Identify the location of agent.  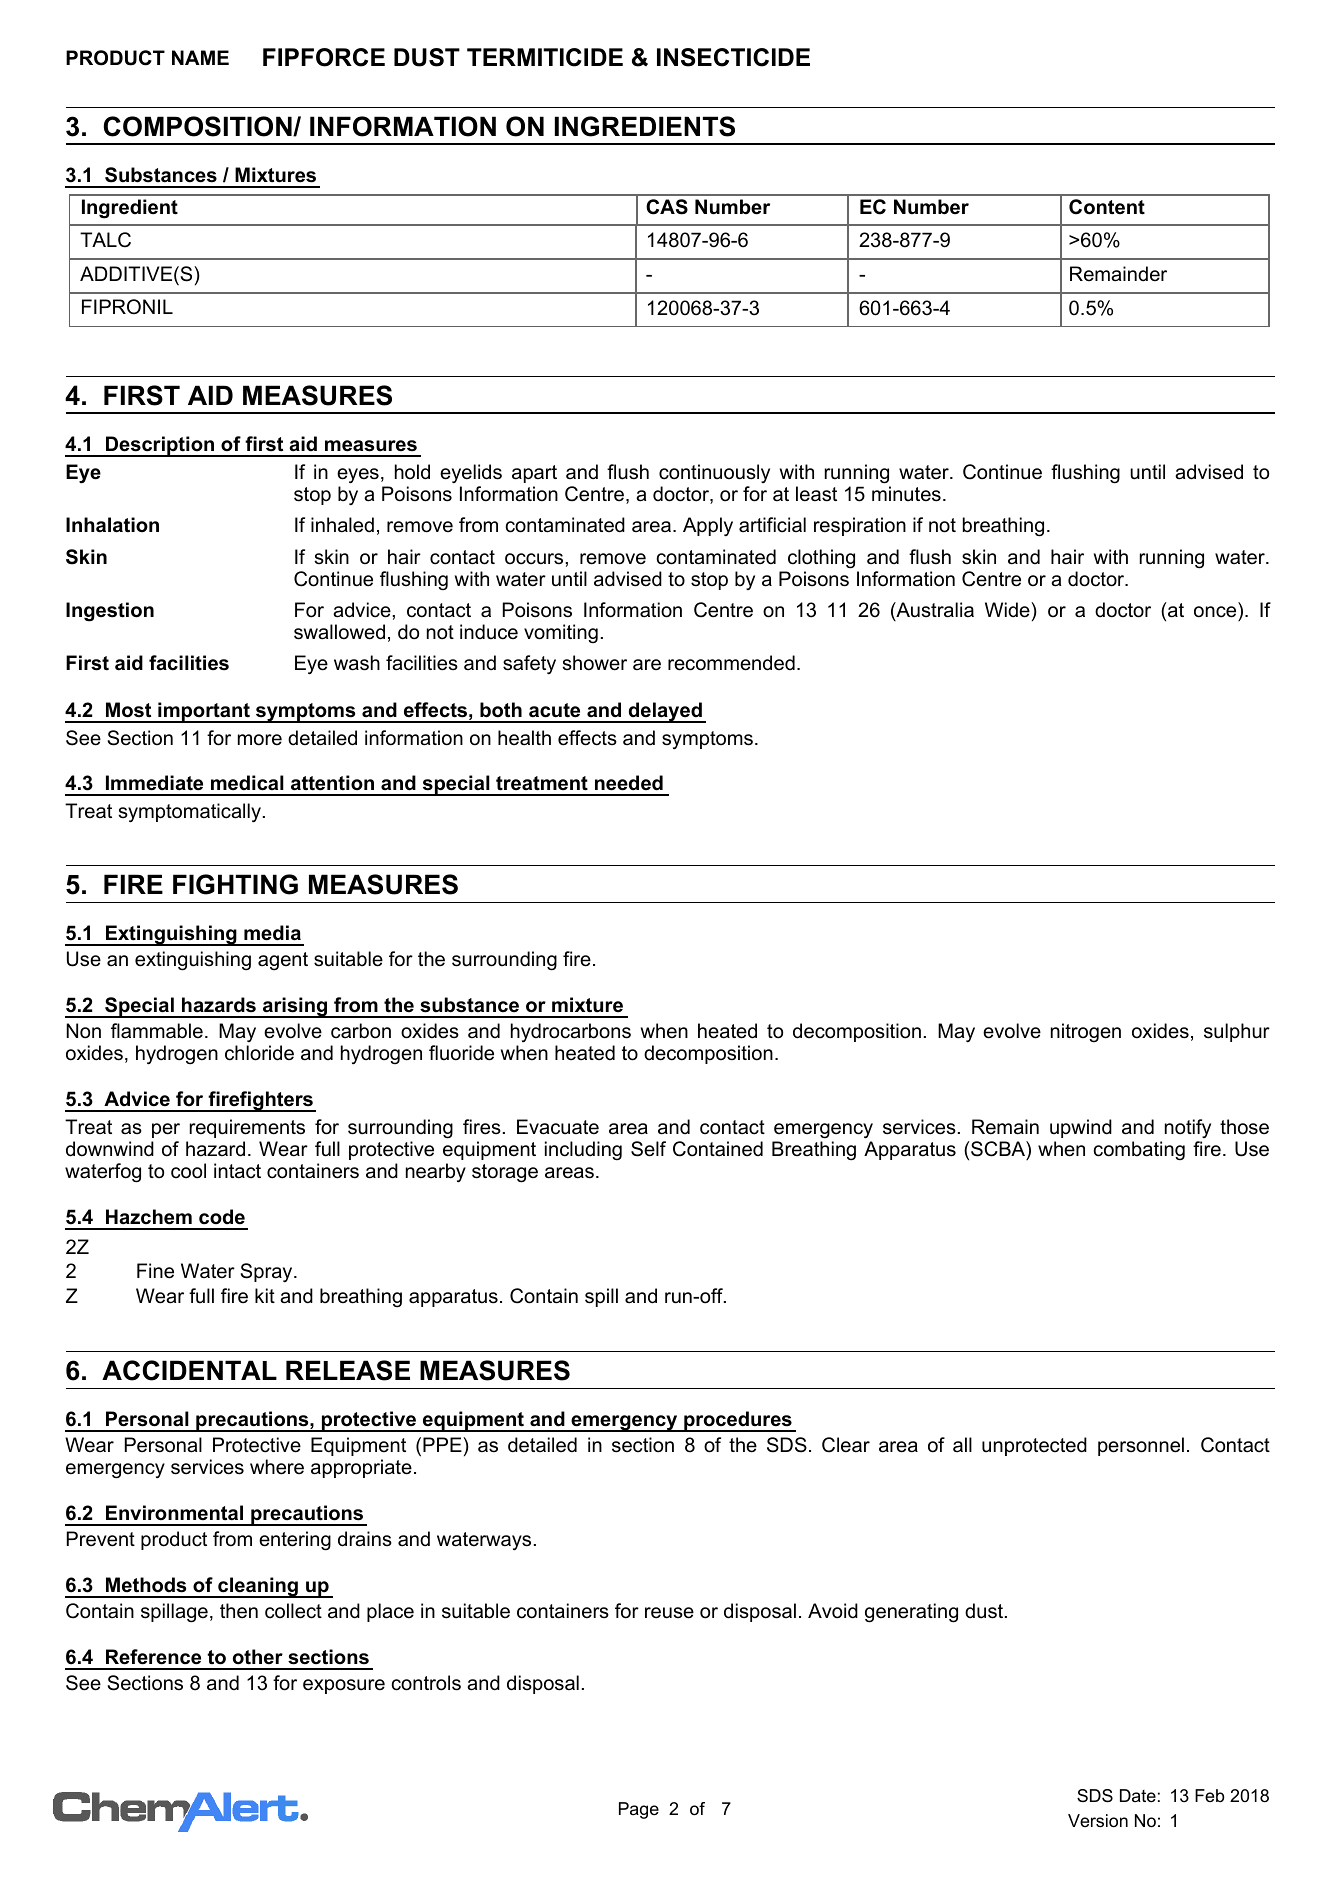
(283, 961).
